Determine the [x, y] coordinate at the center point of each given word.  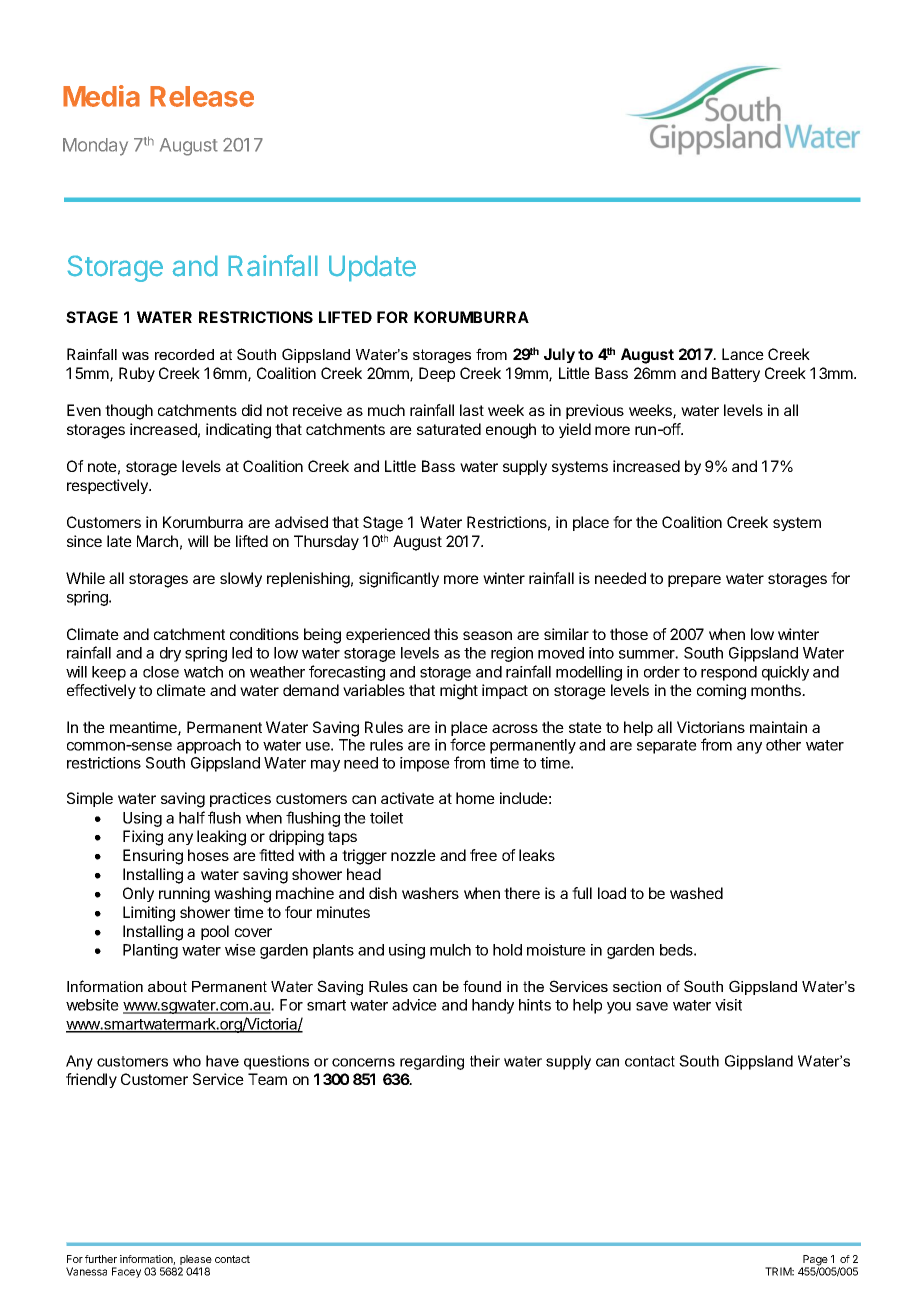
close [161, 672]
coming [721, 692]
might [459, 692]
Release [202, 96]
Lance [743, 354]
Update [372, 268]
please [195, 1261]
